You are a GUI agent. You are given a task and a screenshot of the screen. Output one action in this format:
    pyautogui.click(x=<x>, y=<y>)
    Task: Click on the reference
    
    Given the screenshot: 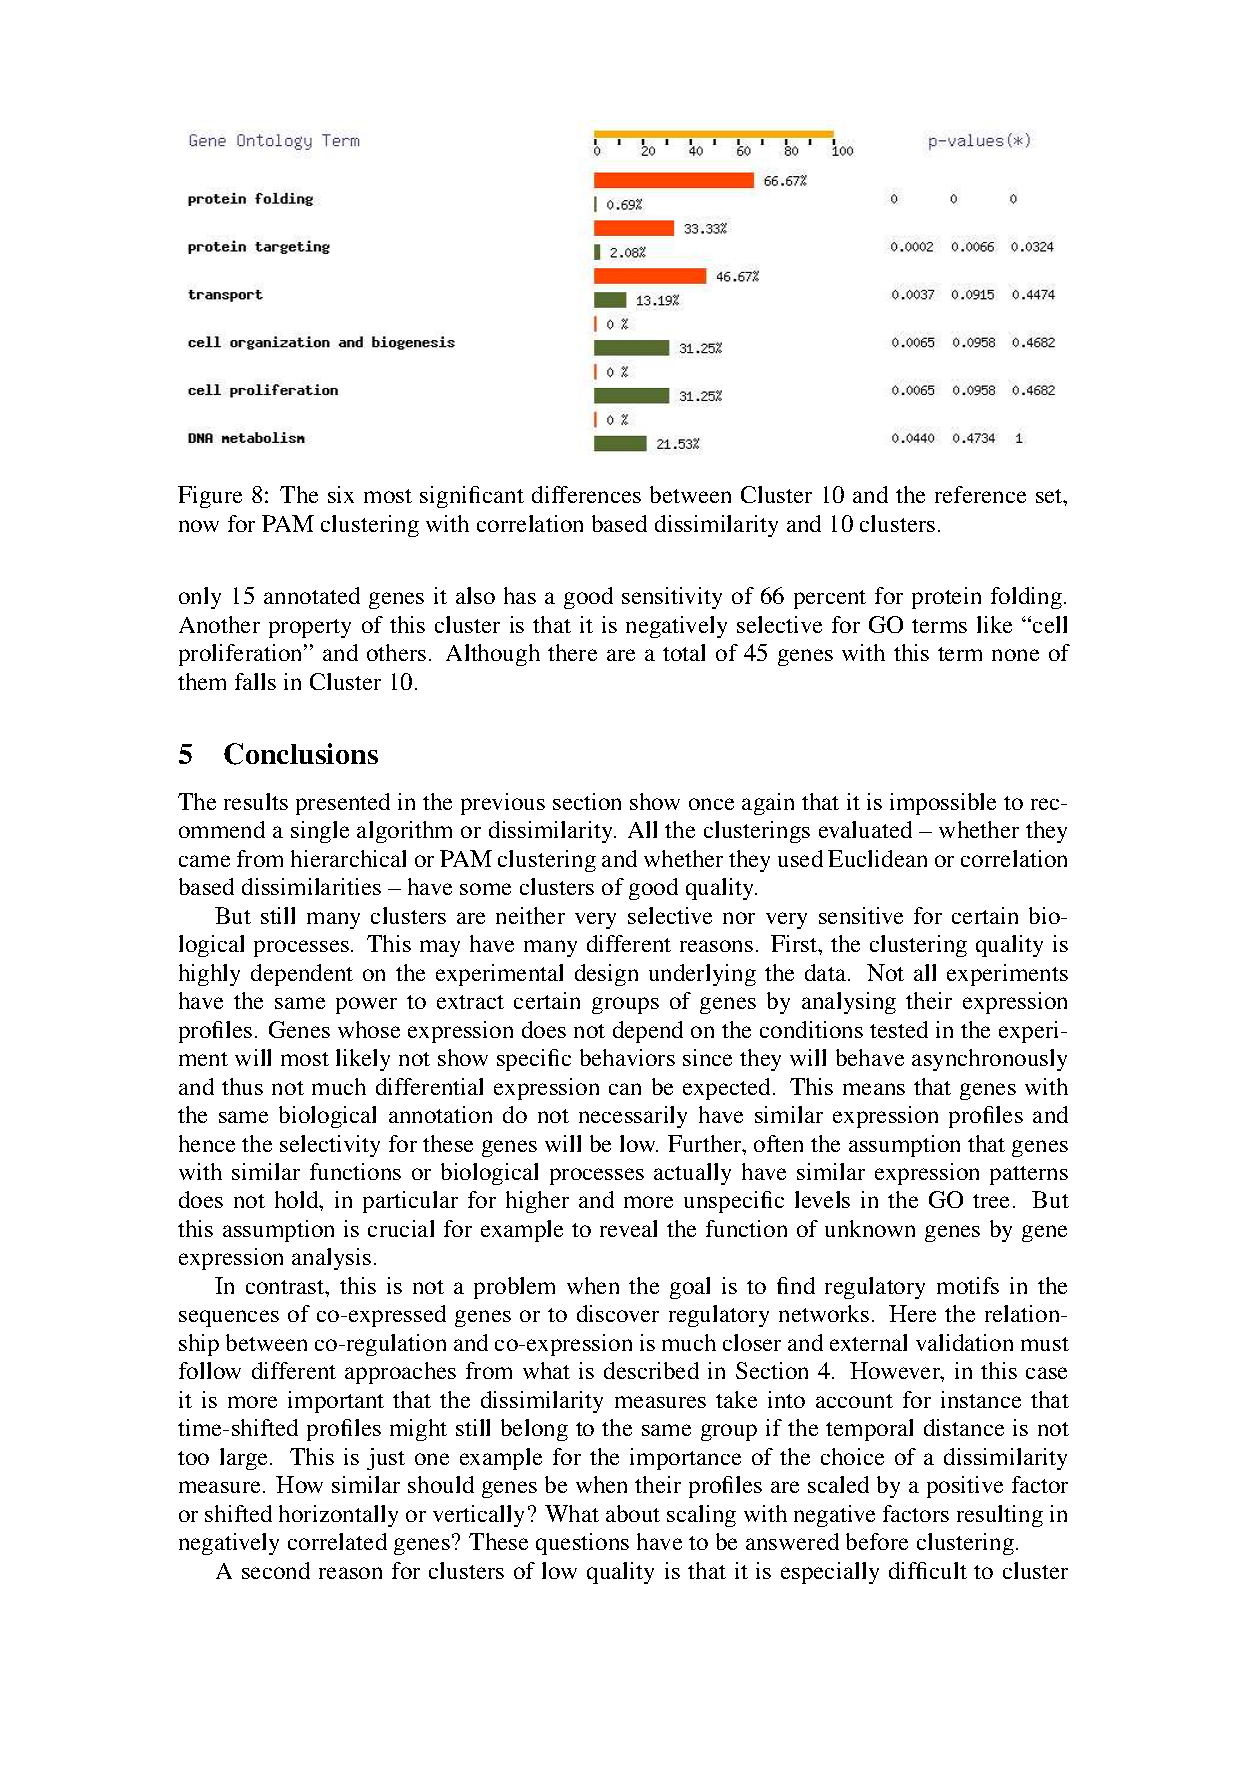 What is the action you would take?
    pyautogui.click(x=980, y=494)
